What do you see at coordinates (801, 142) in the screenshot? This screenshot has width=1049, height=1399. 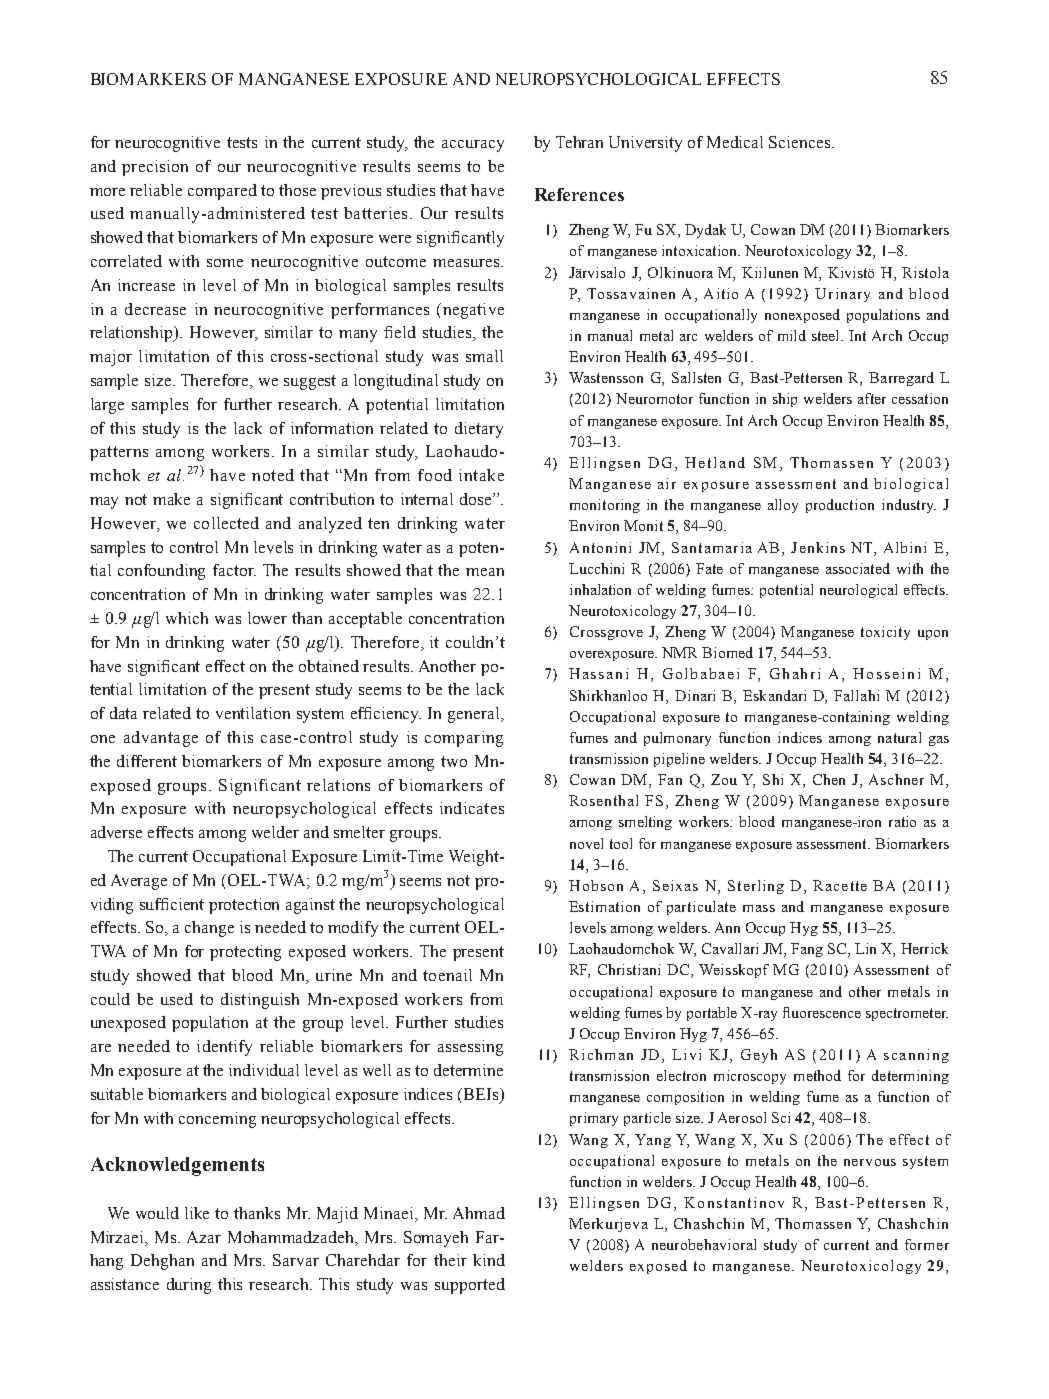 I see `Sciences` at bounding box center [801, 142].
